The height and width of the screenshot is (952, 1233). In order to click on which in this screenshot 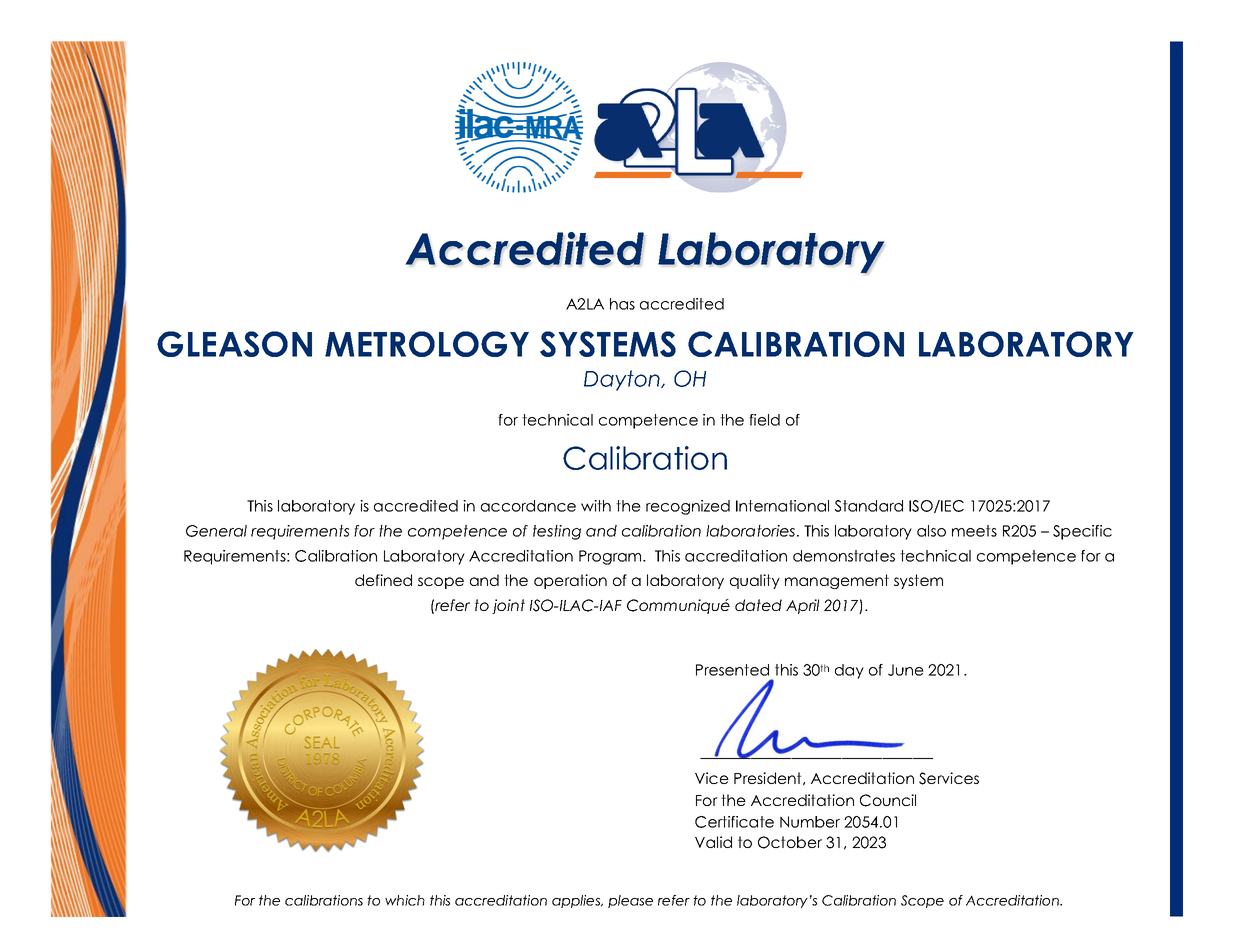, I will do `click(405, 900)`.
